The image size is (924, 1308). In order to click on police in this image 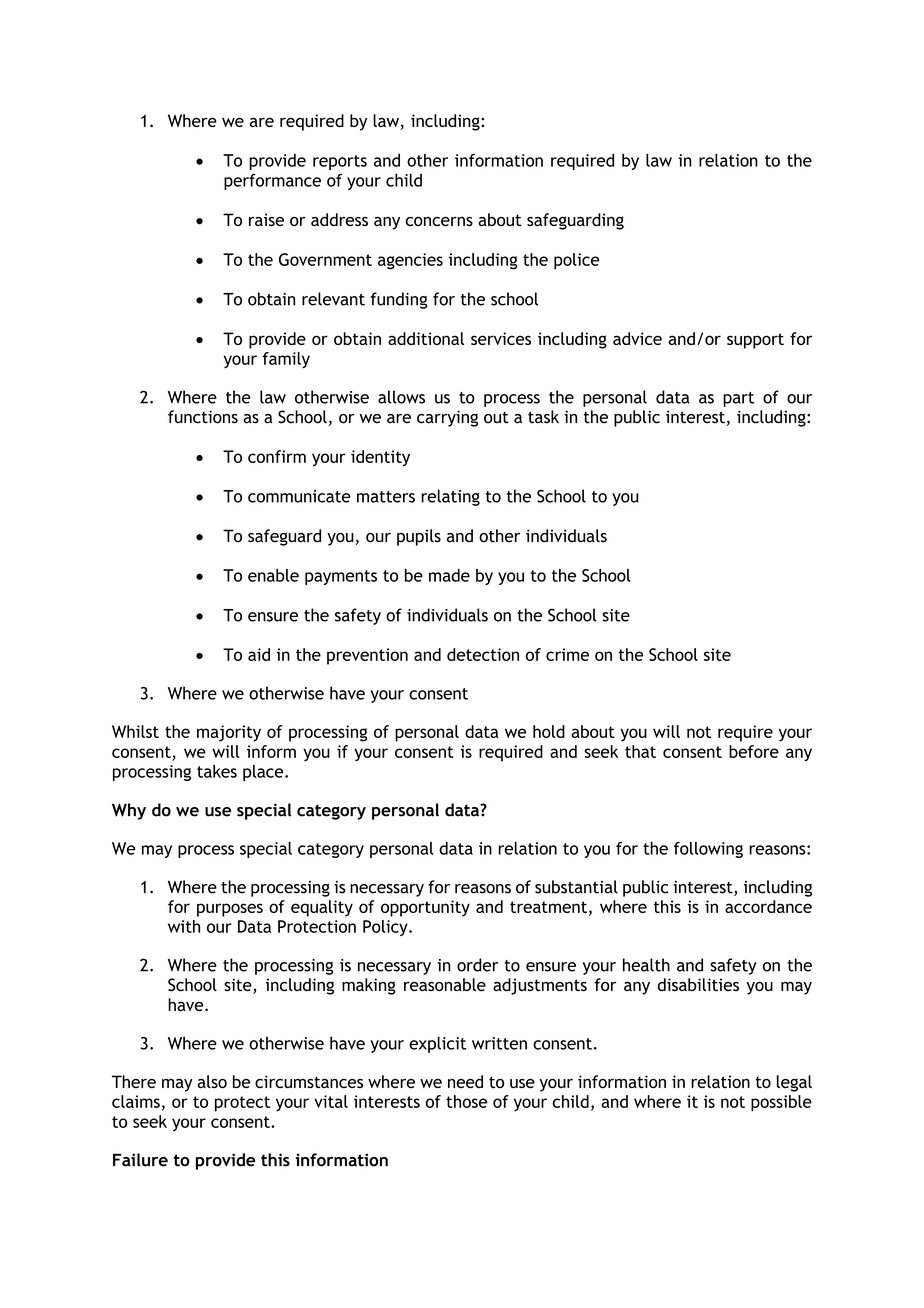, I will do `click(577, 261)`.
